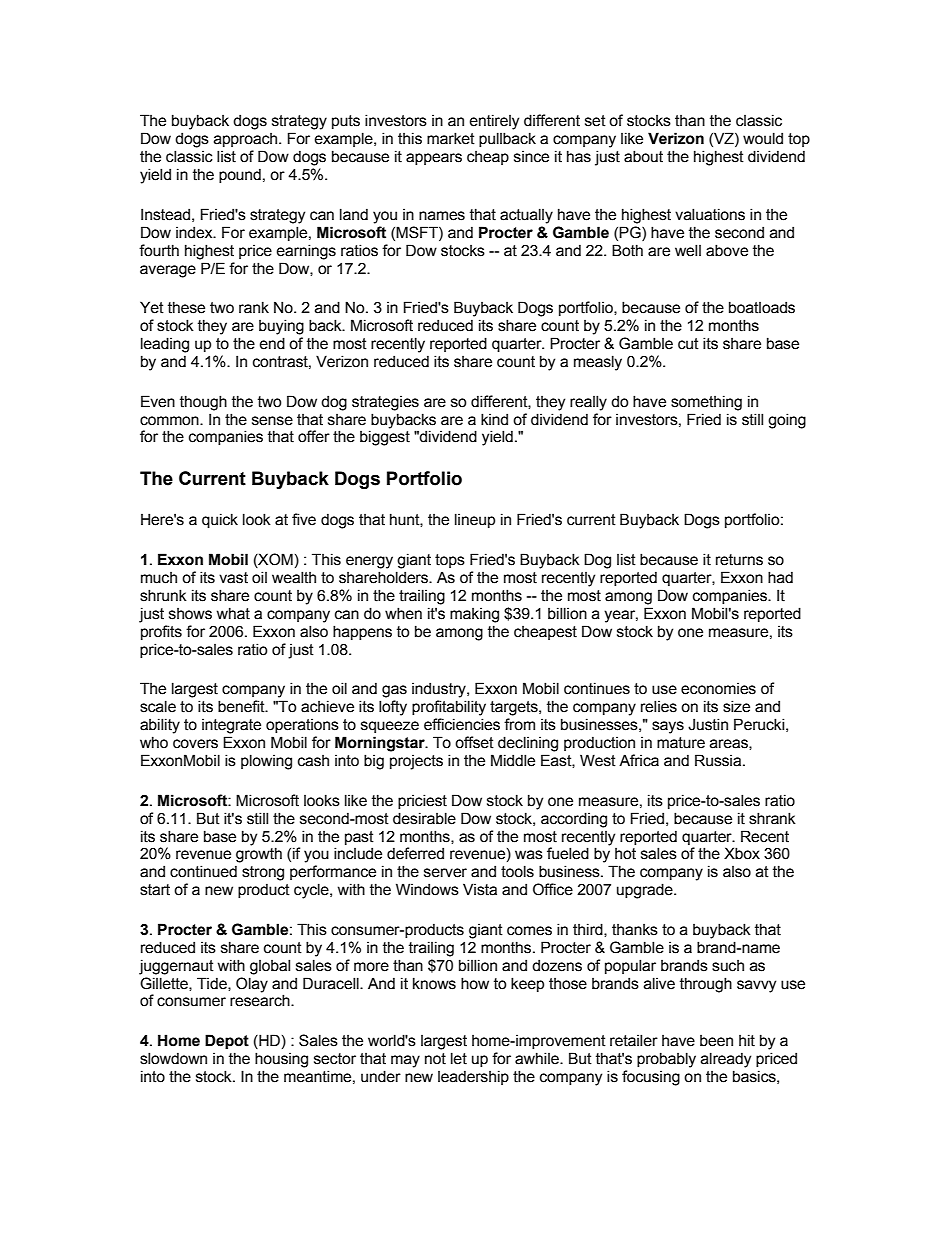 The width and height of the image is (952, 1233). Describe the element at coordinates (424, 818) in the image. I see `desirable` at that location.
